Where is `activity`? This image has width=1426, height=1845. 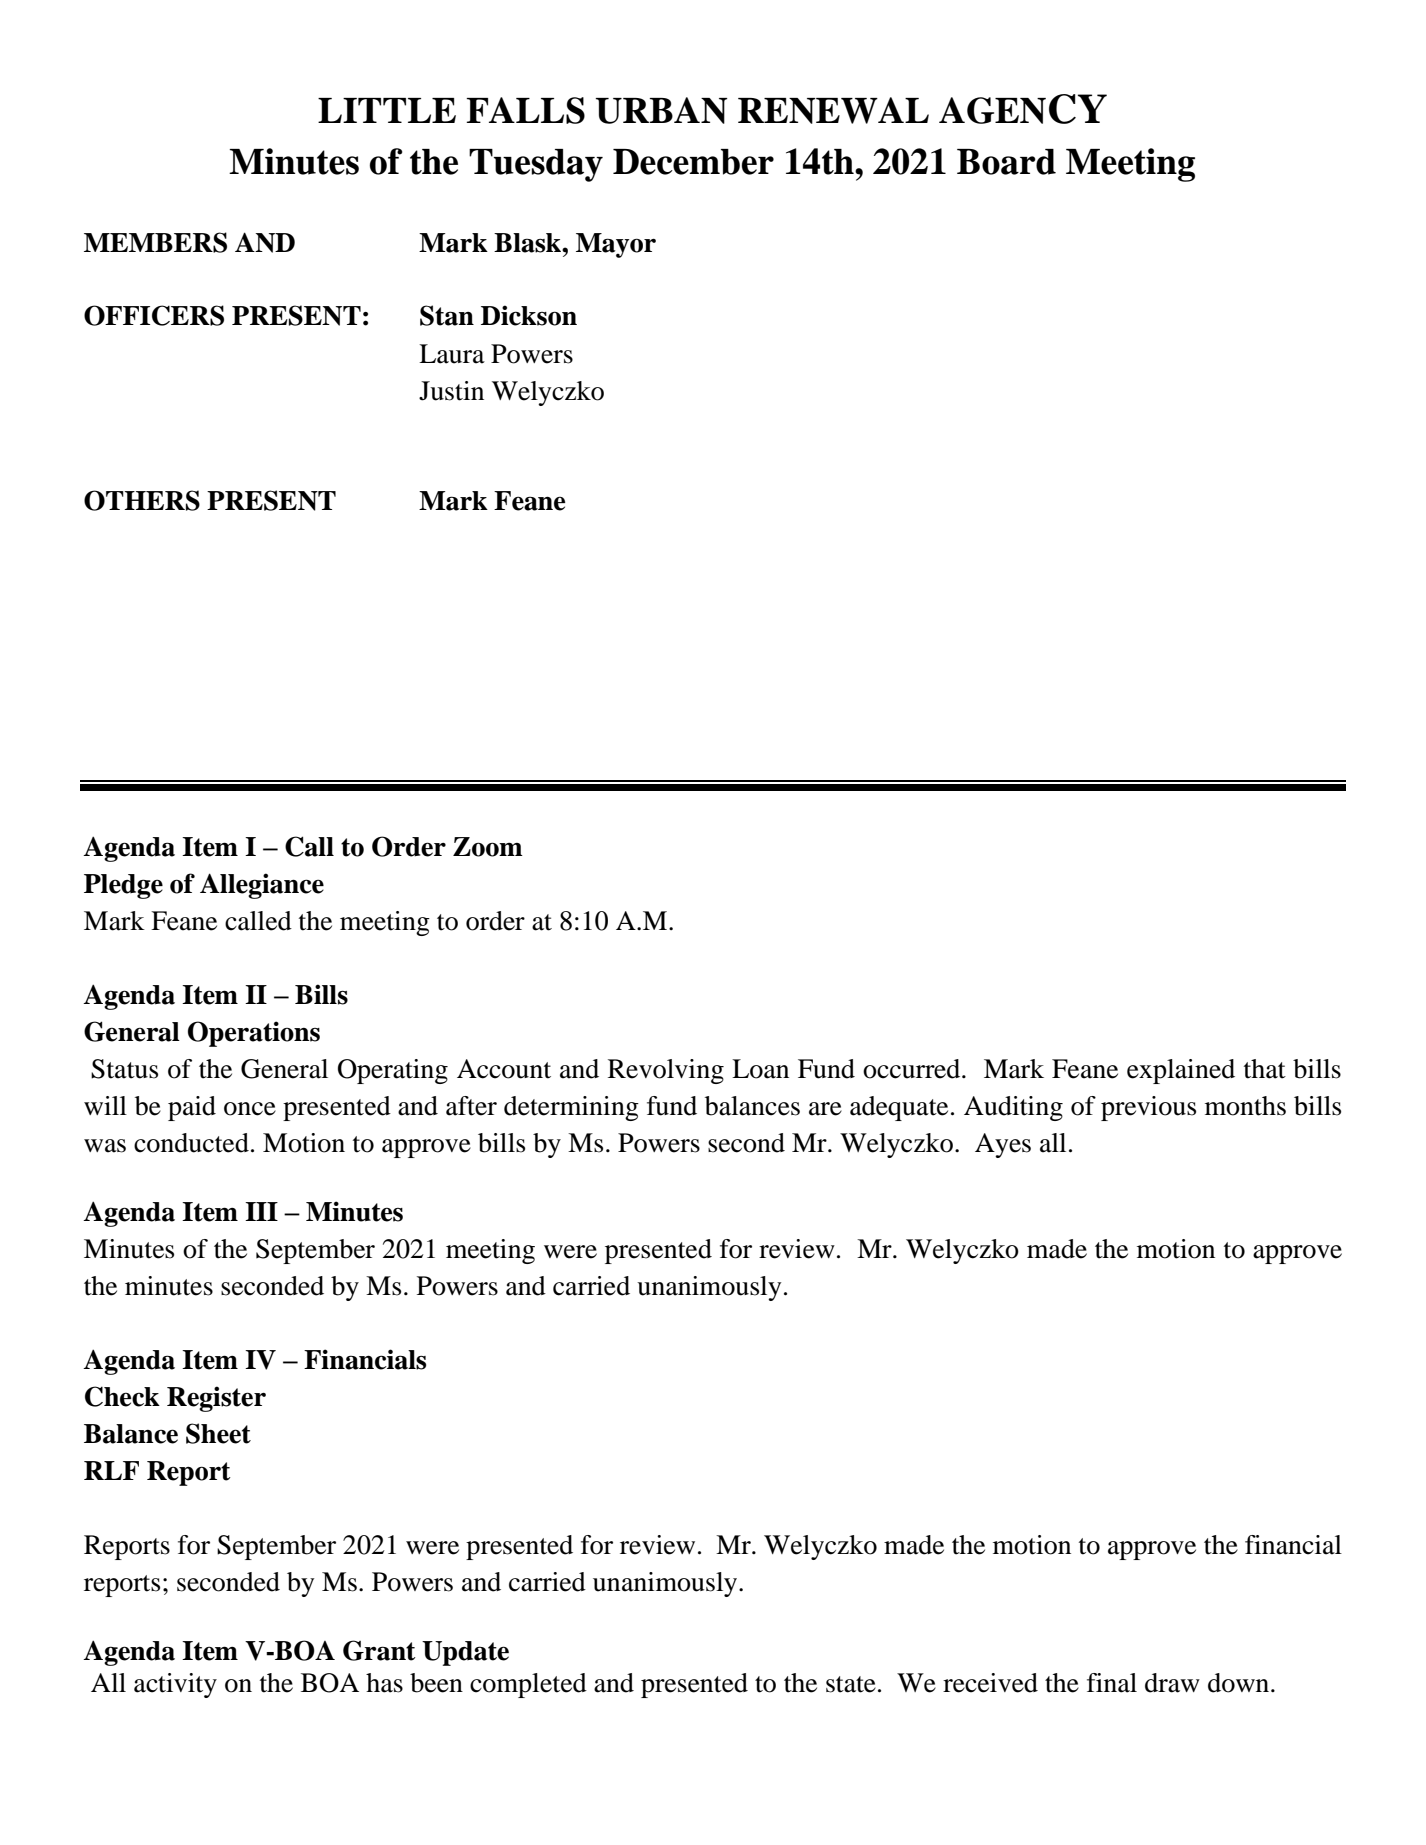 activity is located at coordinates (175, 1685).
